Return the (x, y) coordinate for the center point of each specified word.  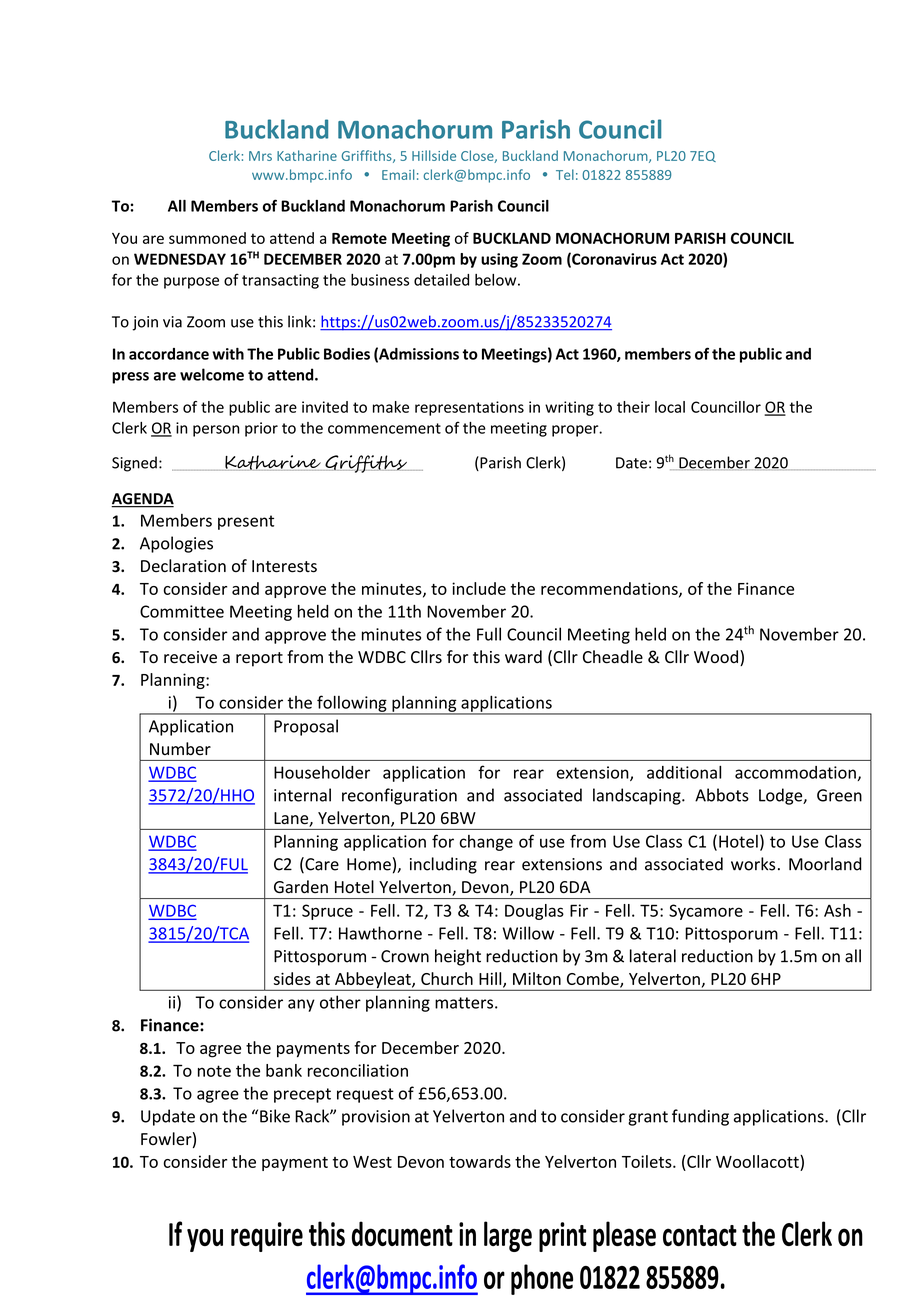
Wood (717, 658)
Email (398, 174)
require (267, 1237)
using (499, 260)
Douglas (534, 912)
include (479, 588)
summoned (207, 238)
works (753, 864)
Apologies (176, 544)
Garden (301, 887)
